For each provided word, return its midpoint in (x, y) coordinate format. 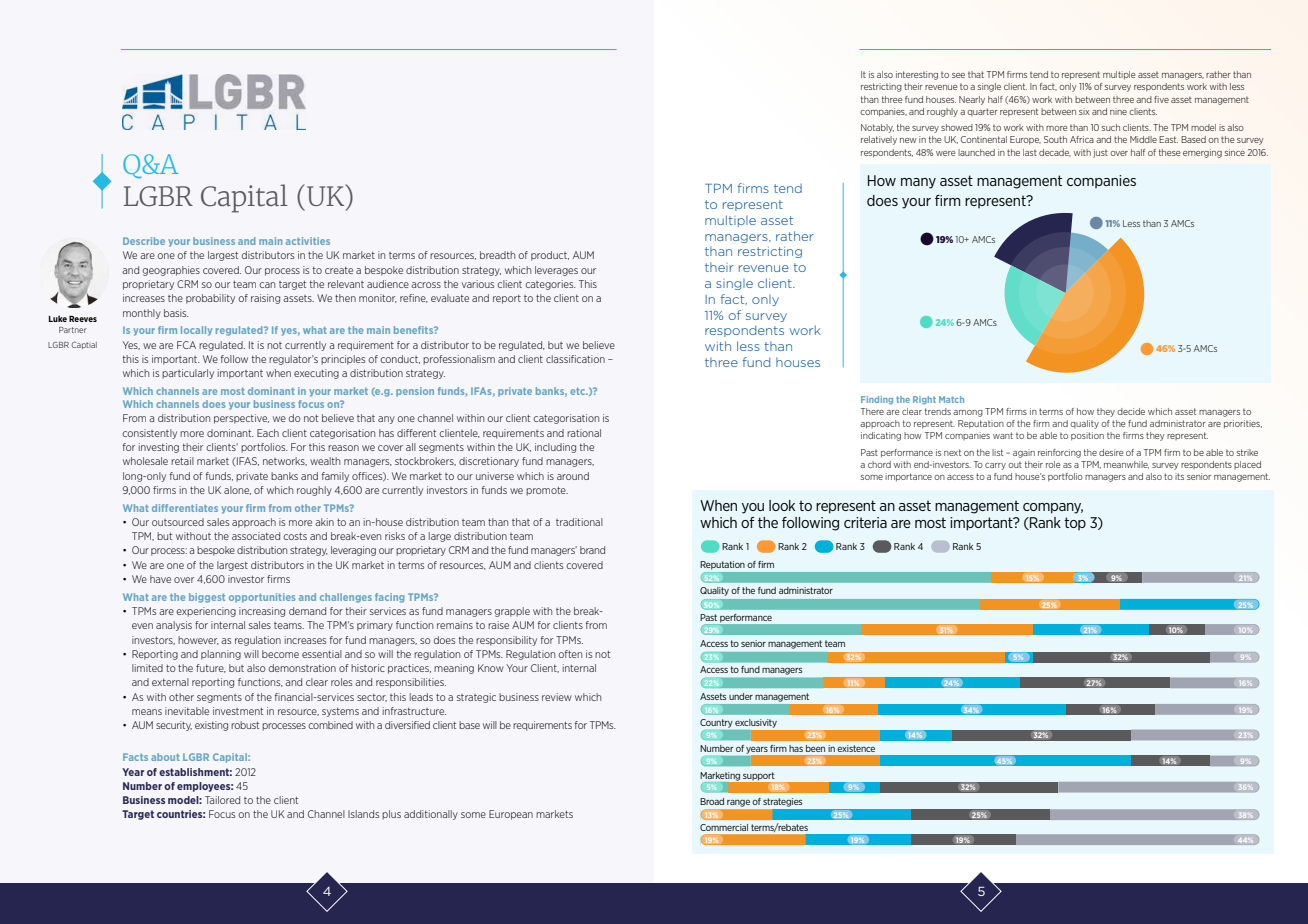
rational (584, 433)
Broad (712, 801)
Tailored (222, 800)
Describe (144, 241)
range (738, 803)
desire (1111, 452)
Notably (877, 128)
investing (159, 448)
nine (1118, 111)
